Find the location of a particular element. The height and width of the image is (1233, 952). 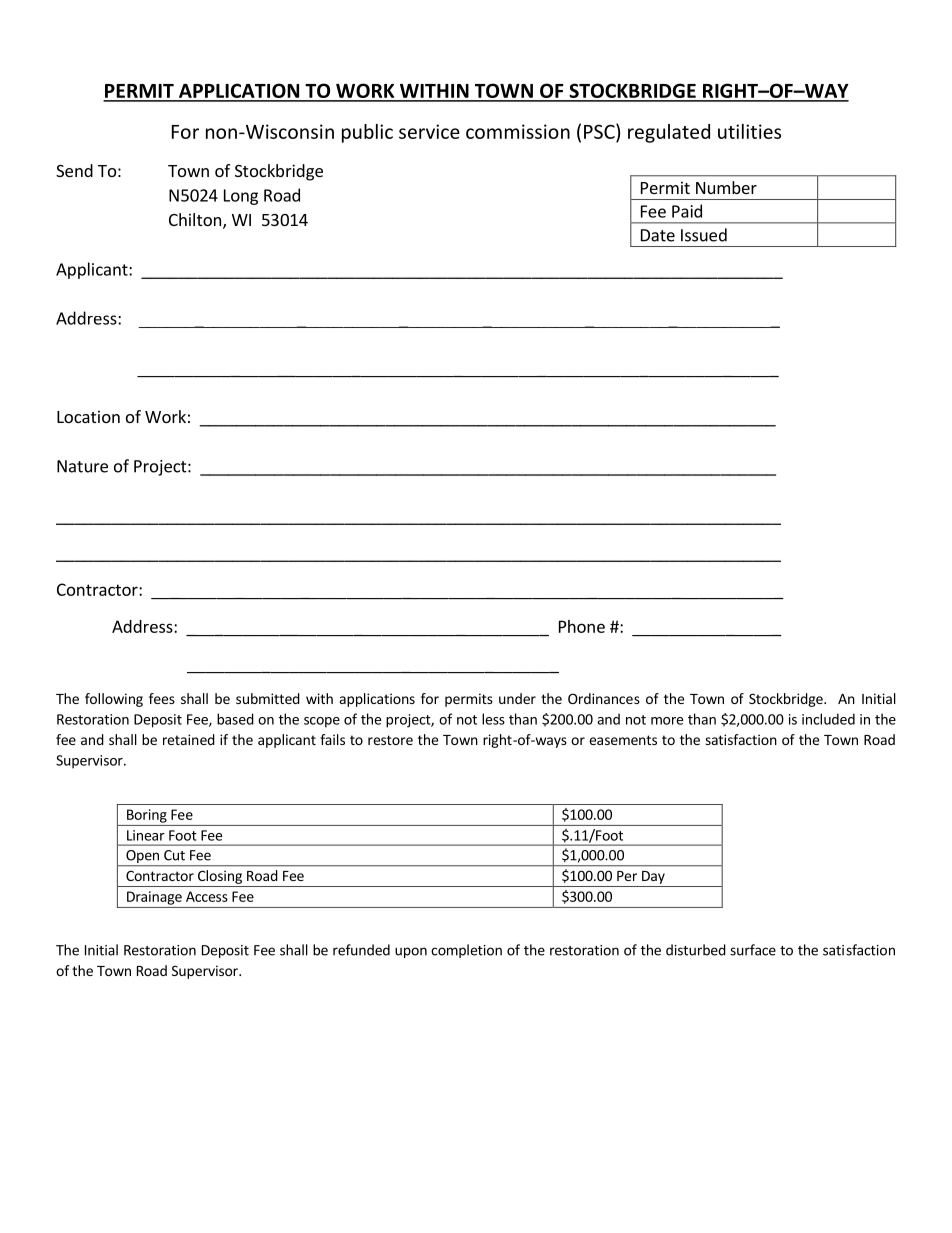

Ordinances is located at coordinates (604, 698).
